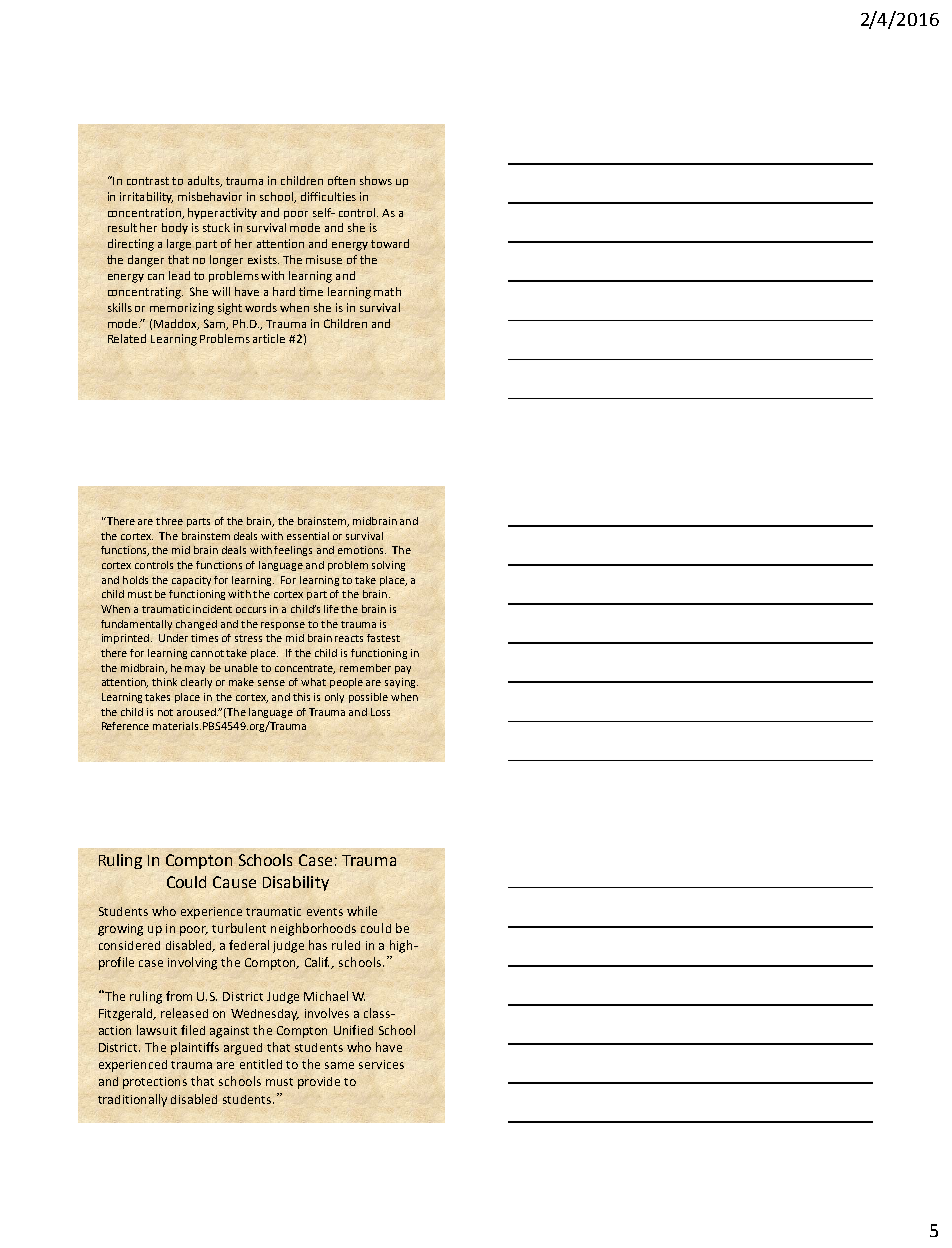 The image size is (952, 1248). Describe the element at coordinates (380, 712) in the document. I see `Loss` at that location.
